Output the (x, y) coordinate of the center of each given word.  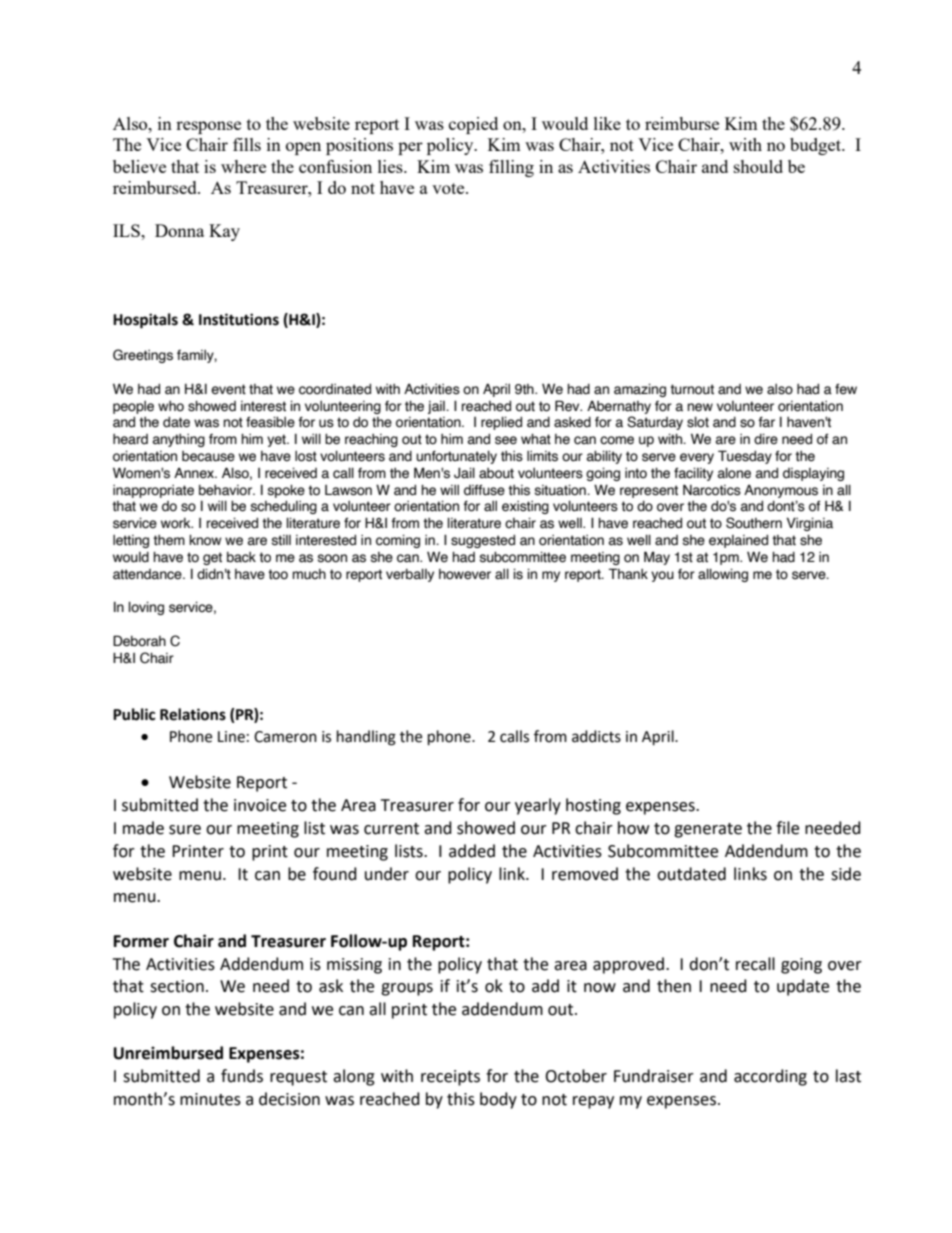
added (472, 851)
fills (247, 144)
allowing (723, 575)
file (787, 828)
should (758, 166)
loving (146, 608)
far (766, 422)
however (465, 574)
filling (511, 168)
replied (501, 423)
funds (242, 1076)
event (228, 389)
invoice (260, 805)
